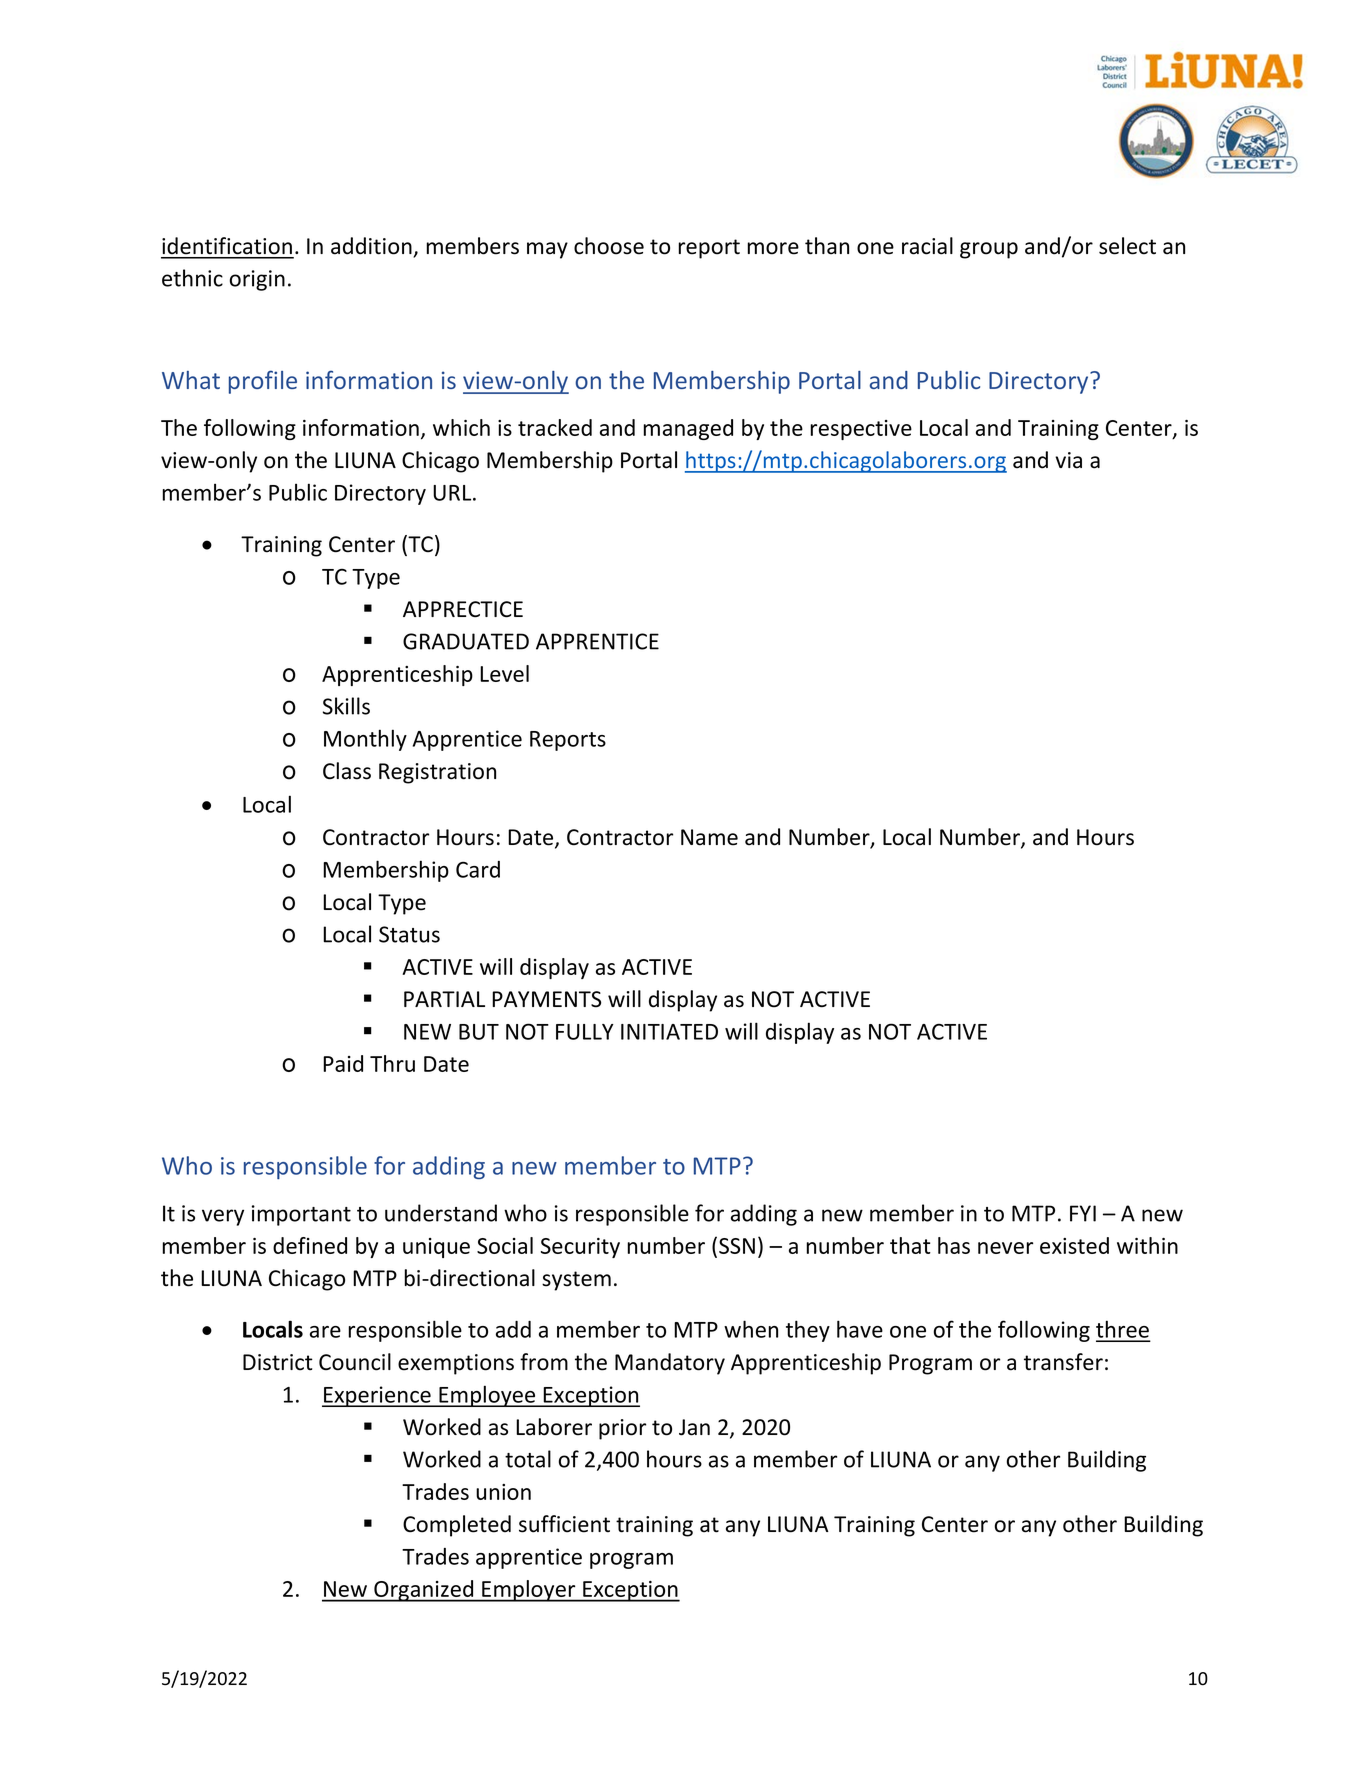  I want to click on Organized, so click(424, 1591).
